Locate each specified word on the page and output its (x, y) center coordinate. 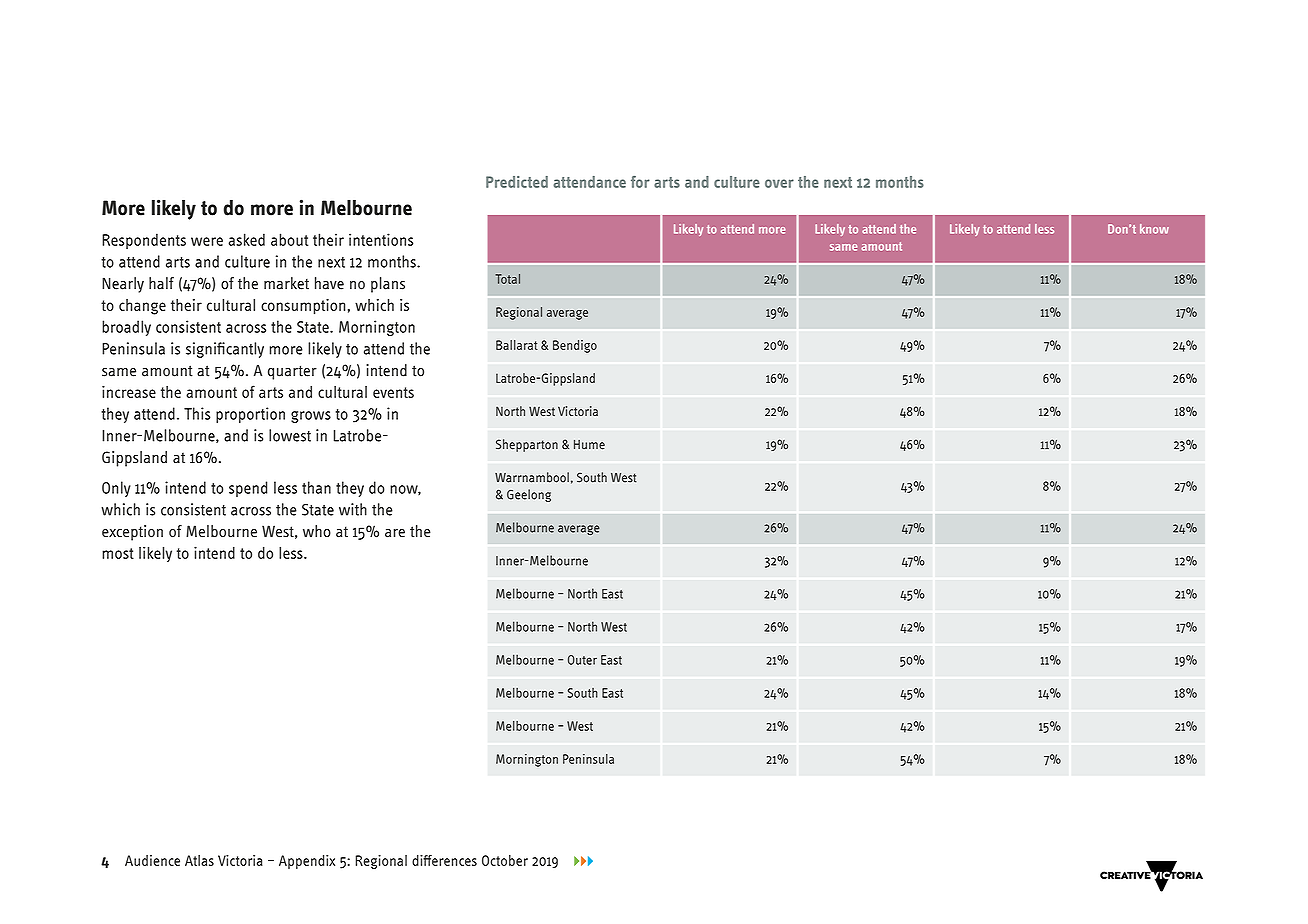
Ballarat (517, 345)
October (505, 860)
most (118, 553)
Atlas (199, 860)
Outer (582, 660)
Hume (589, 445)
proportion (250, 415)
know (1154, 229)
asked (246, 239)
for (640, 182)
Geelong (529, 495)
